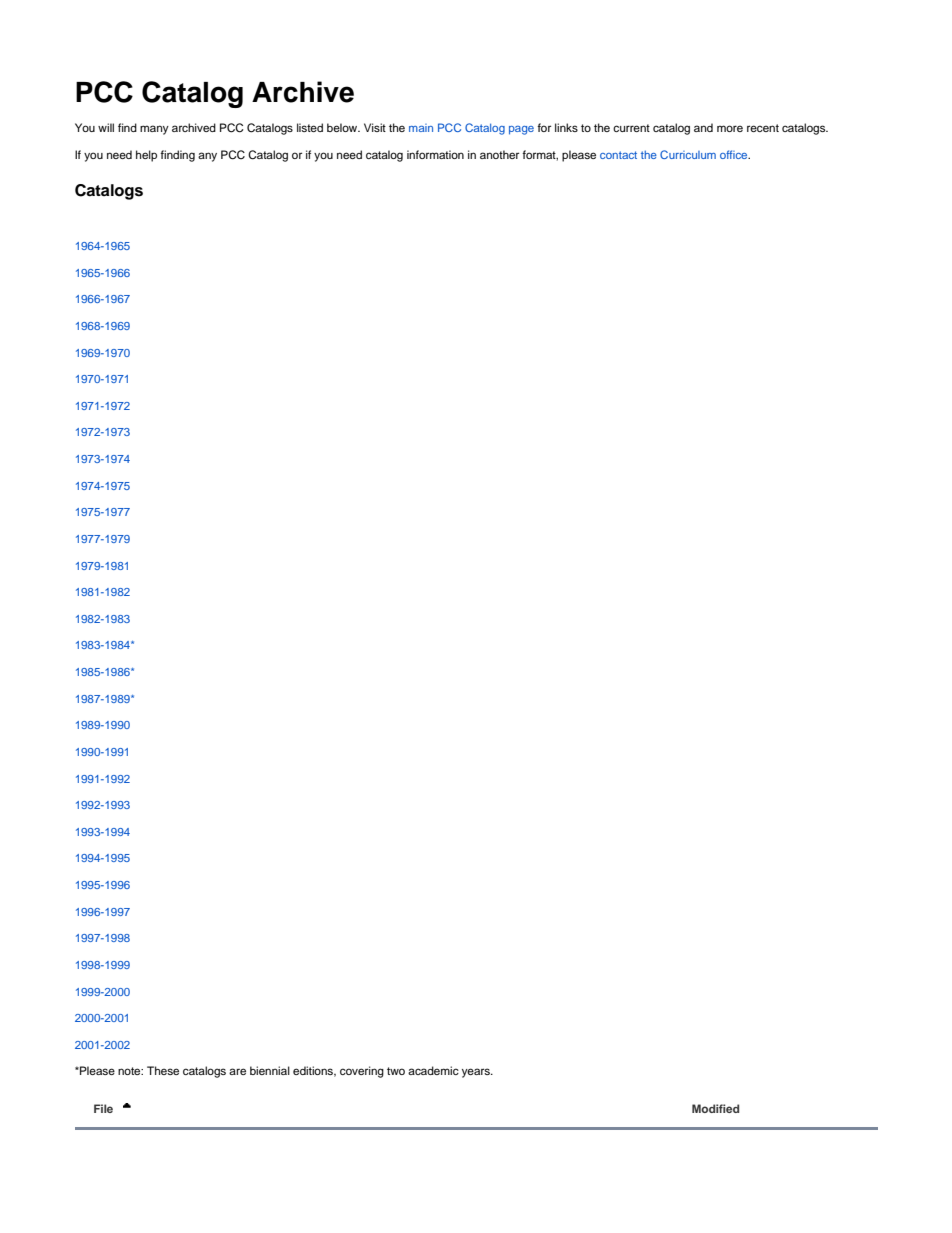 The image size is (952, 1233). Describe the element at coordinates (362, 1072) in the image. I see `covering` at that location.
